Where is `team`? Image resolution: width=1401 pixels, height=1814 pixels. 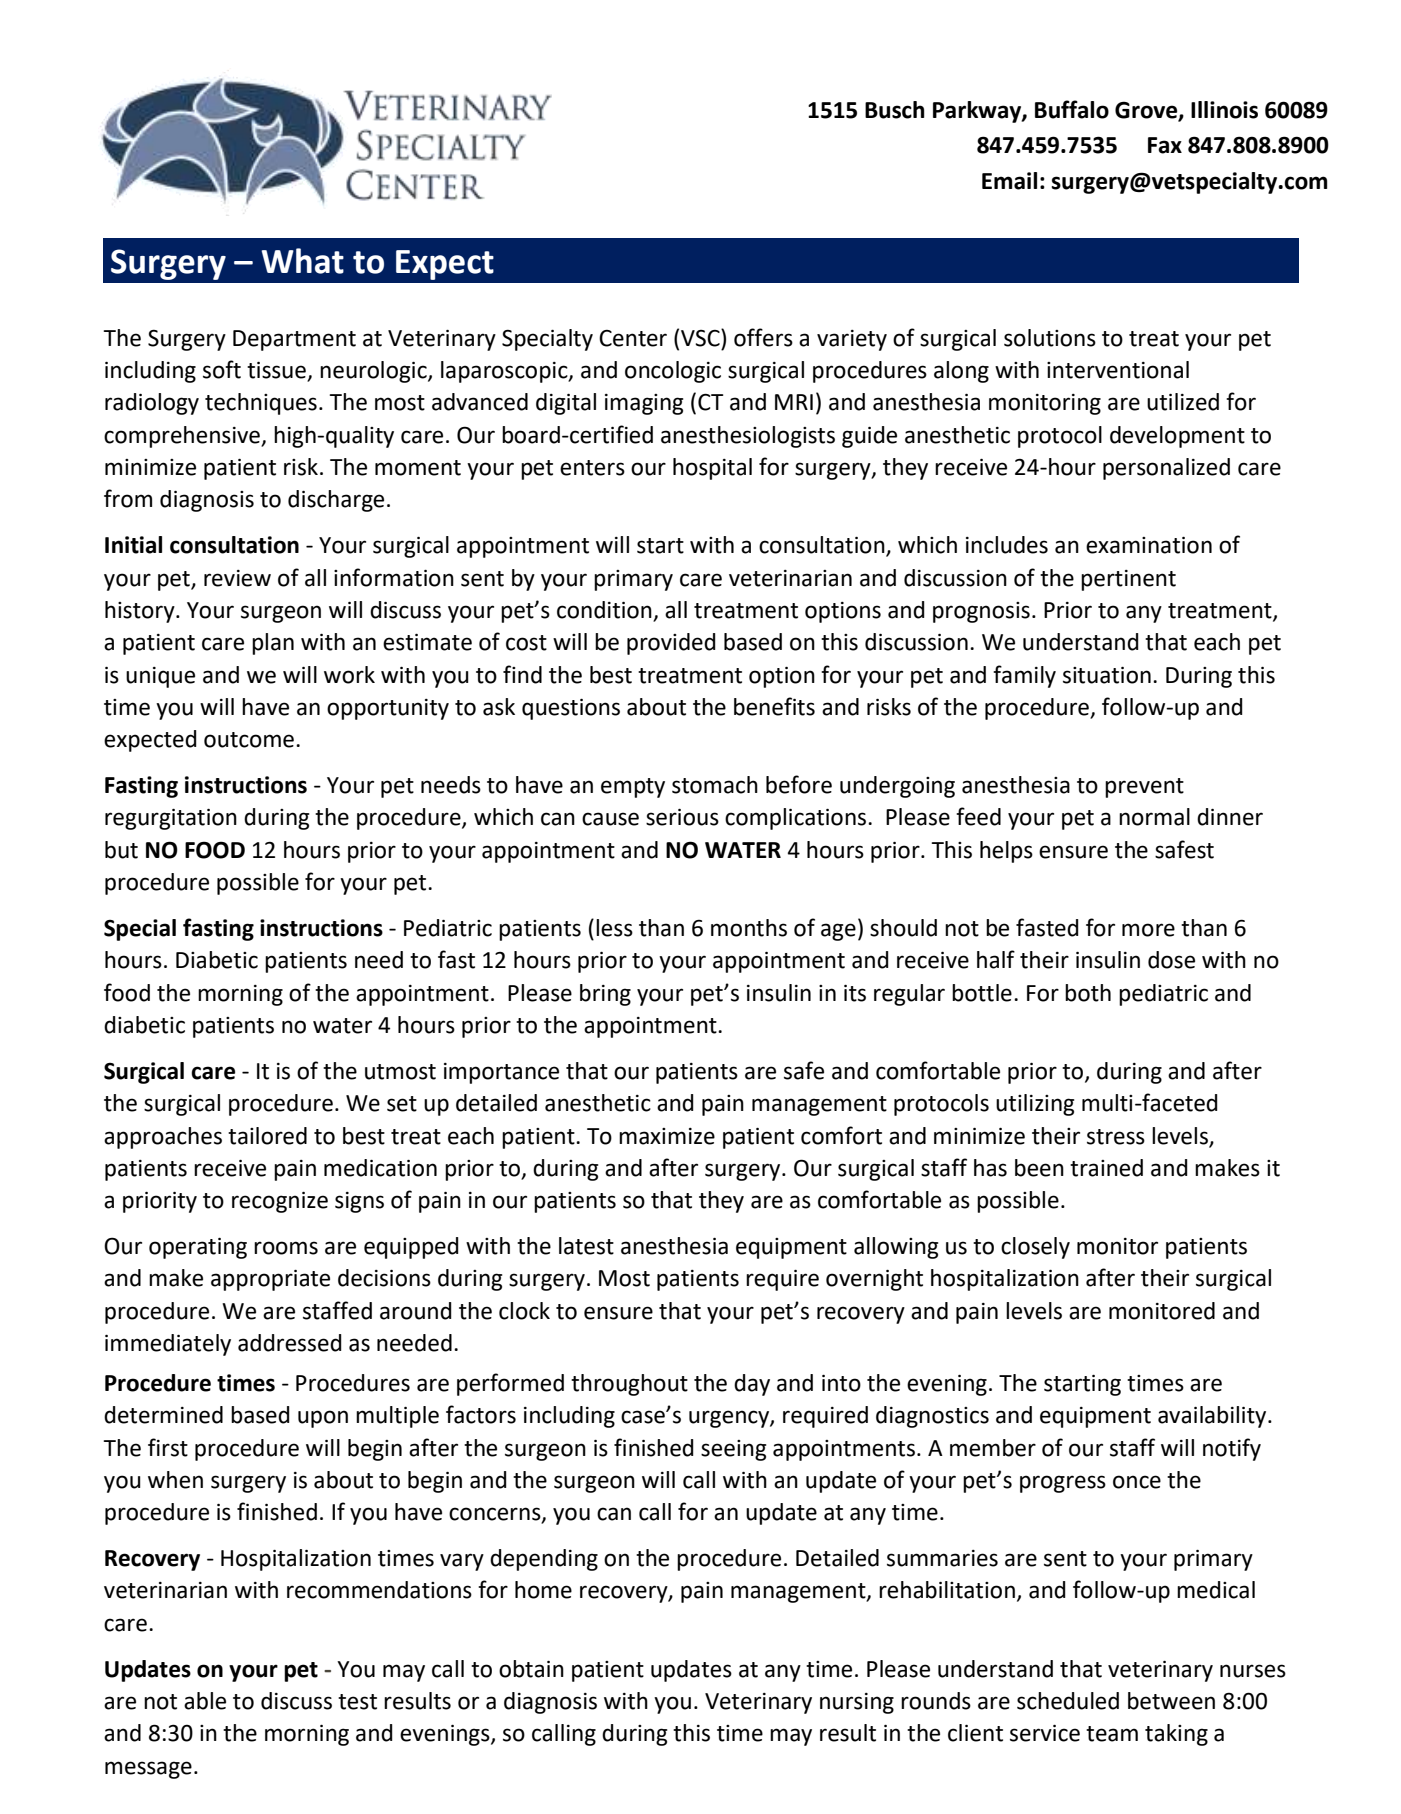
team is located at coordinates (1112, 1734).
